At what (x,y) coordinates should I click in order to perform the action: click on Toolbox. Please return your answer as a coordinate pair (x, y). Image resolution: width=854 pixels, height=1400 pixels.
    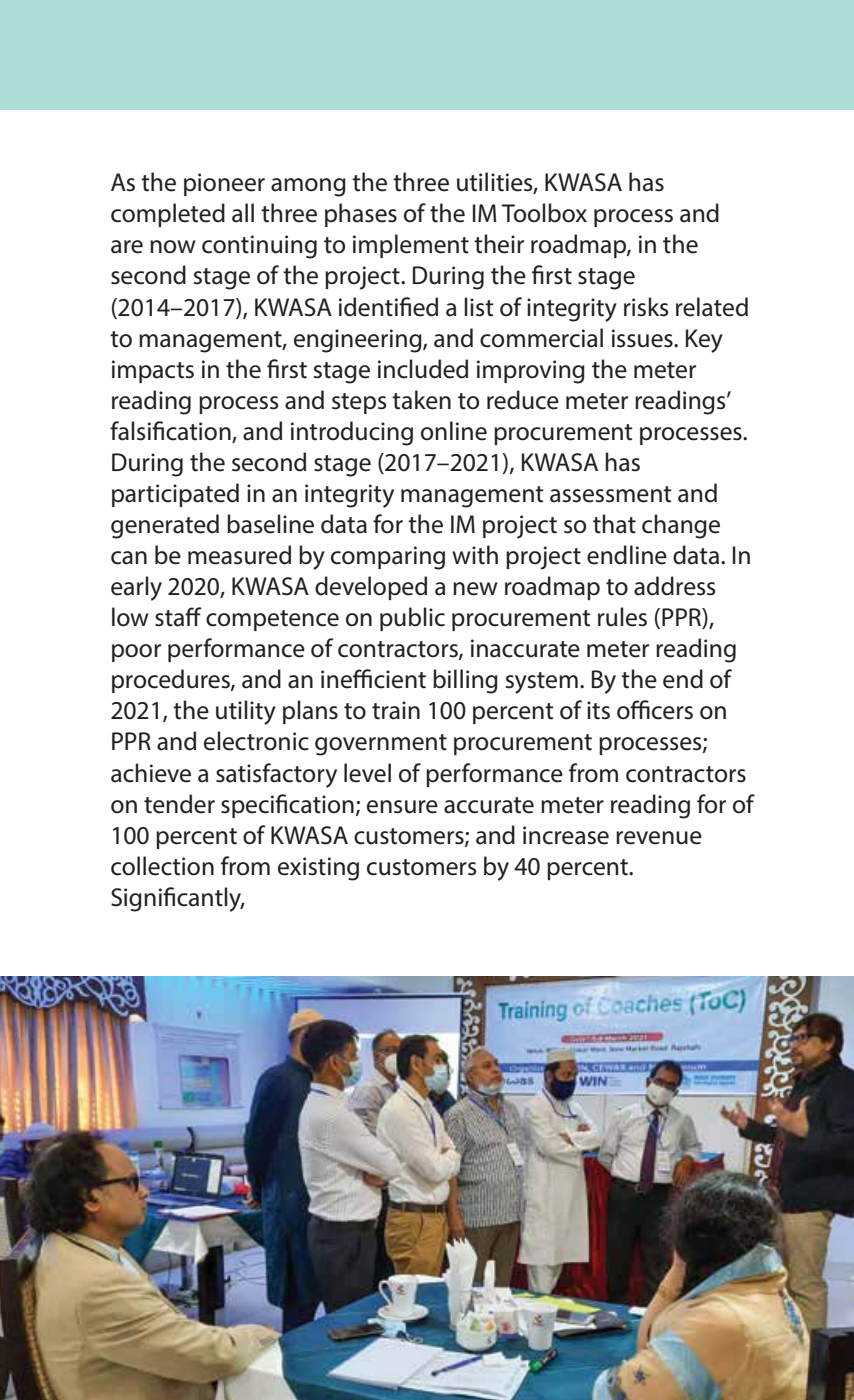
    Looking at the image, I should click on (544, 213).
